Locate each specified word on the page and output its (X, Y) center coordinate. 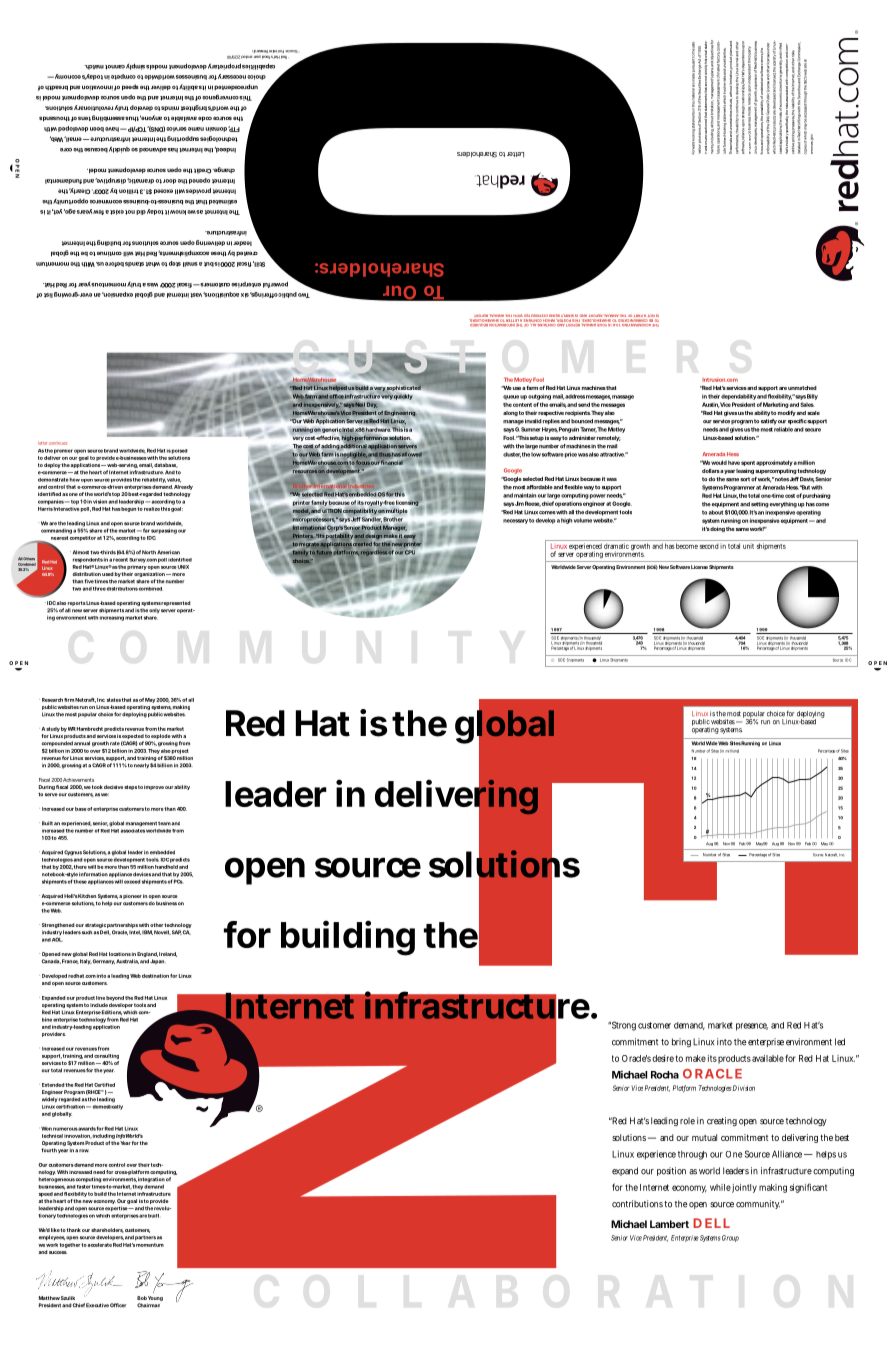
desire (663, 1058)
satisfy (769, 422)
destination (155, 976)
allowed (412, 454)
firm (69, 700)
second (709, 546)
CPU (410, 552)
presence (752, 1027)
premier (63, 451)
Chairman (148, 1305)
